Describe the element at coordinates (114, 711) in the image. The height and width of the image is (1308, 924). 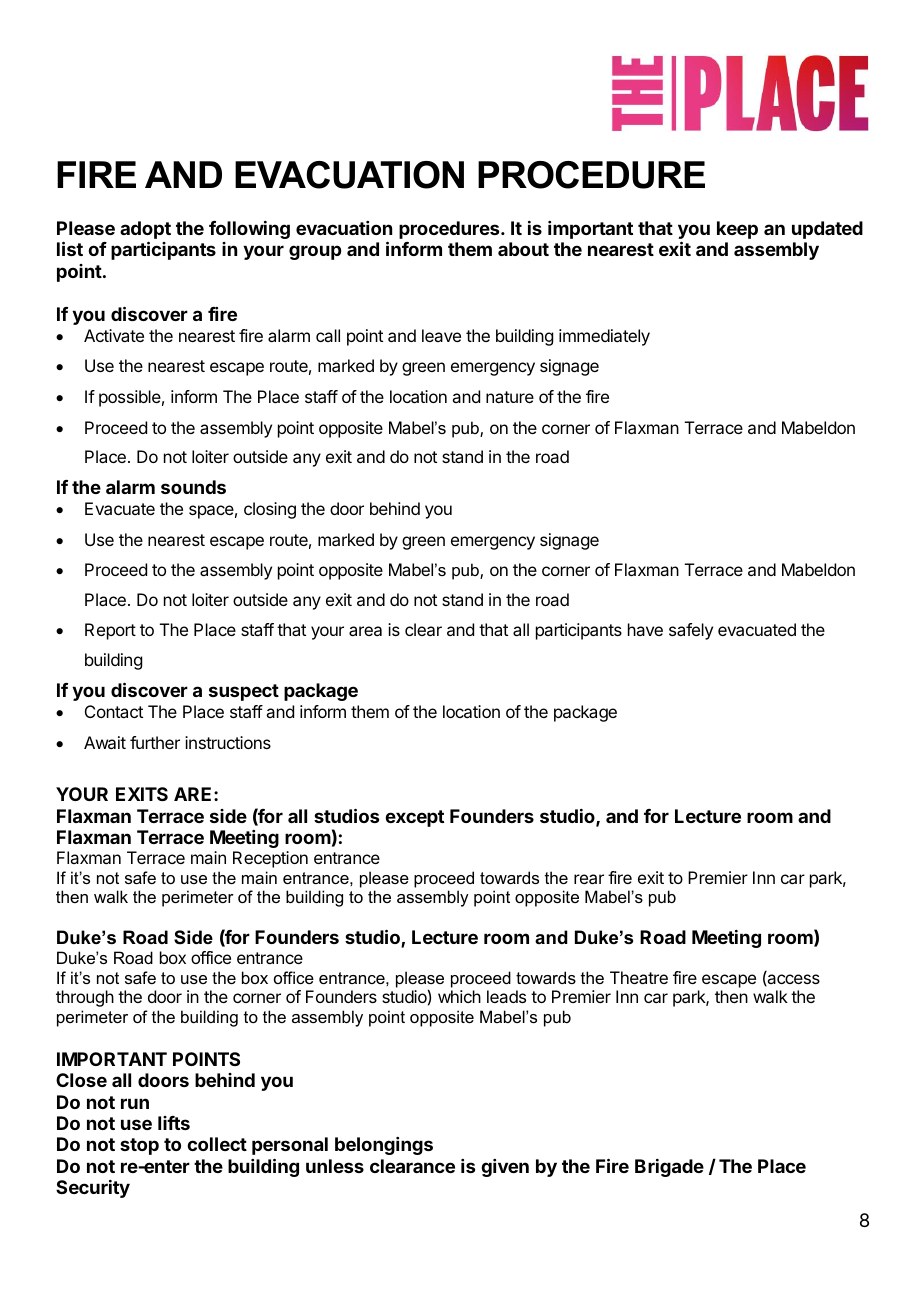
I see `Contact` at that location.
